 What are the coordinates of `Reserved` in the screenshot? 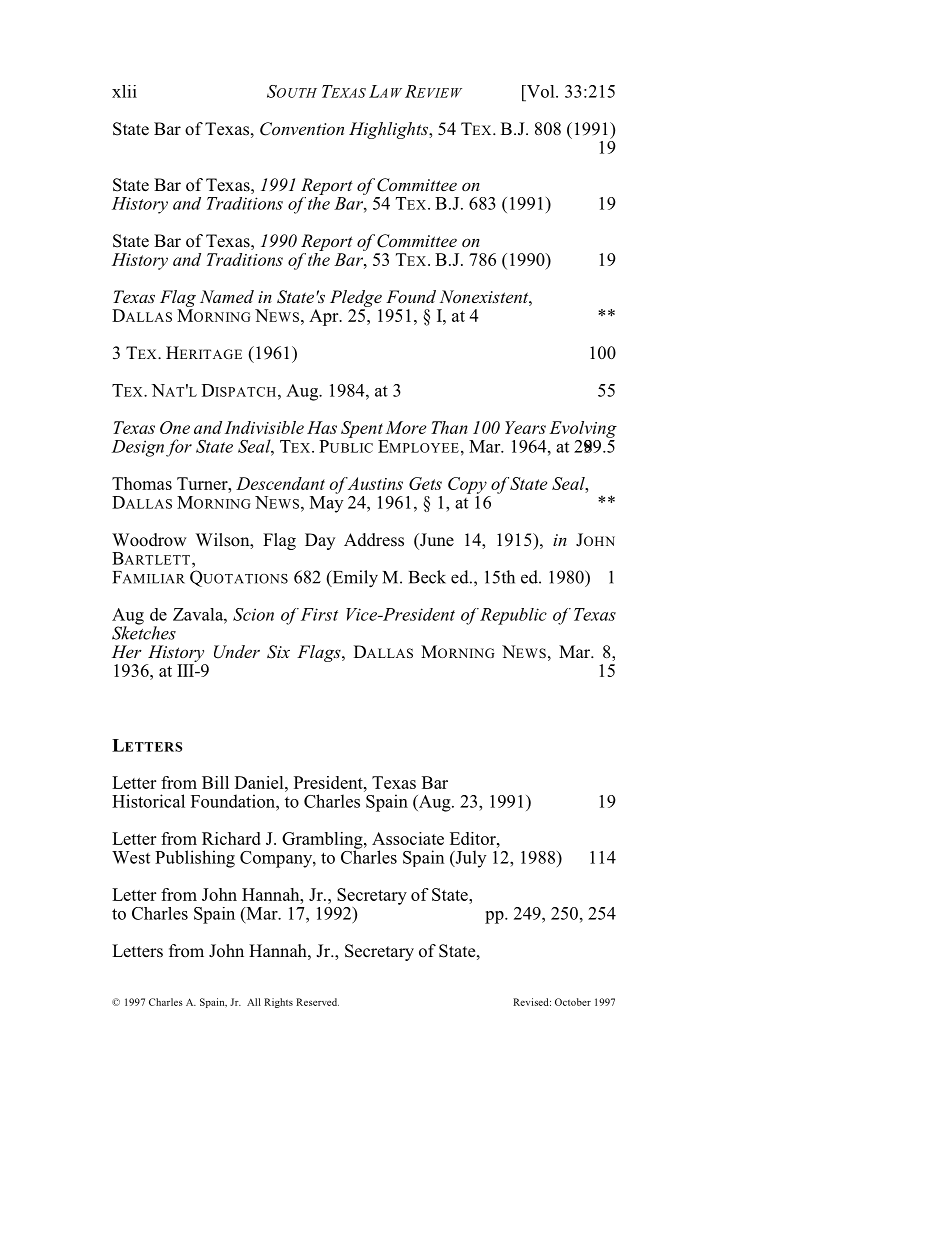 It's located at (317, 1002).
